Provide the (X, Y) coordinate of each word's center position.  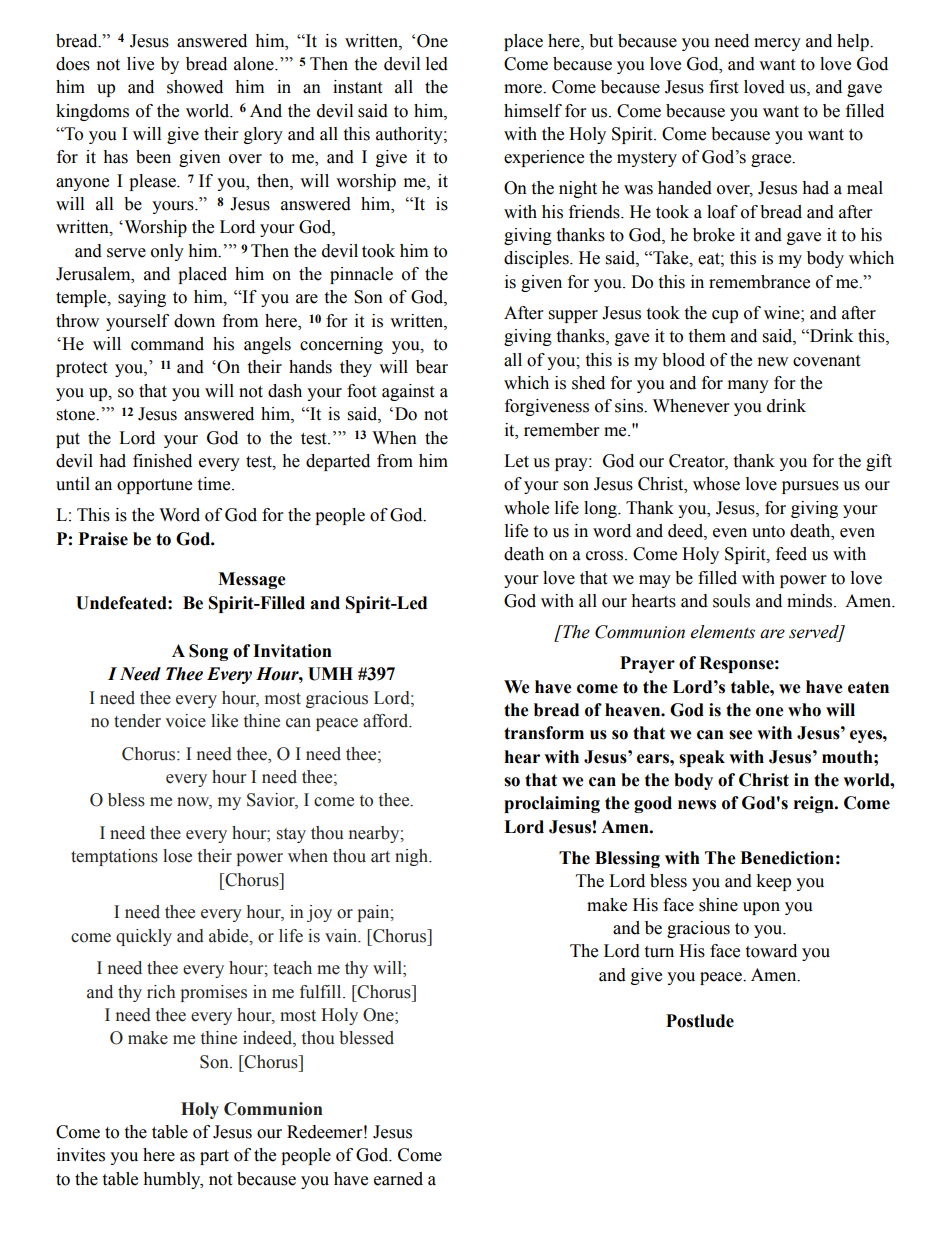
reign (815, 804)
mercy (777, 44)
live (140, 64)
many (748, 386)
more (524, 89)
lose (177, 856)
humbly (173, 1180)
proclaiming (552, 804)
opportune (154, 486)
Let (516, 461)
